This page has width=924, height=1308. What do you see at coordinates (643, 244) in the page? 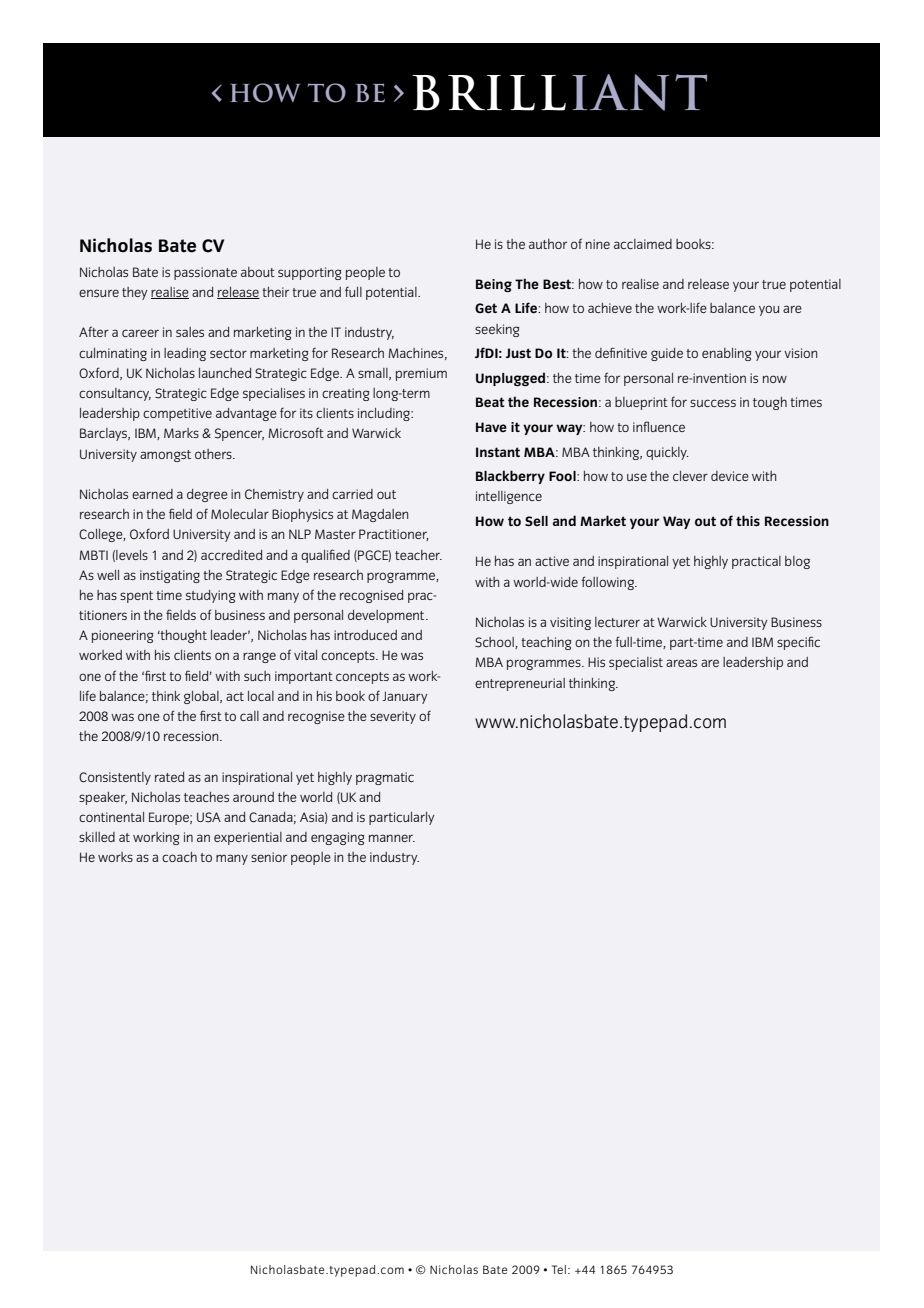
I see `acclaimed` at bounding box center [643, 244].
